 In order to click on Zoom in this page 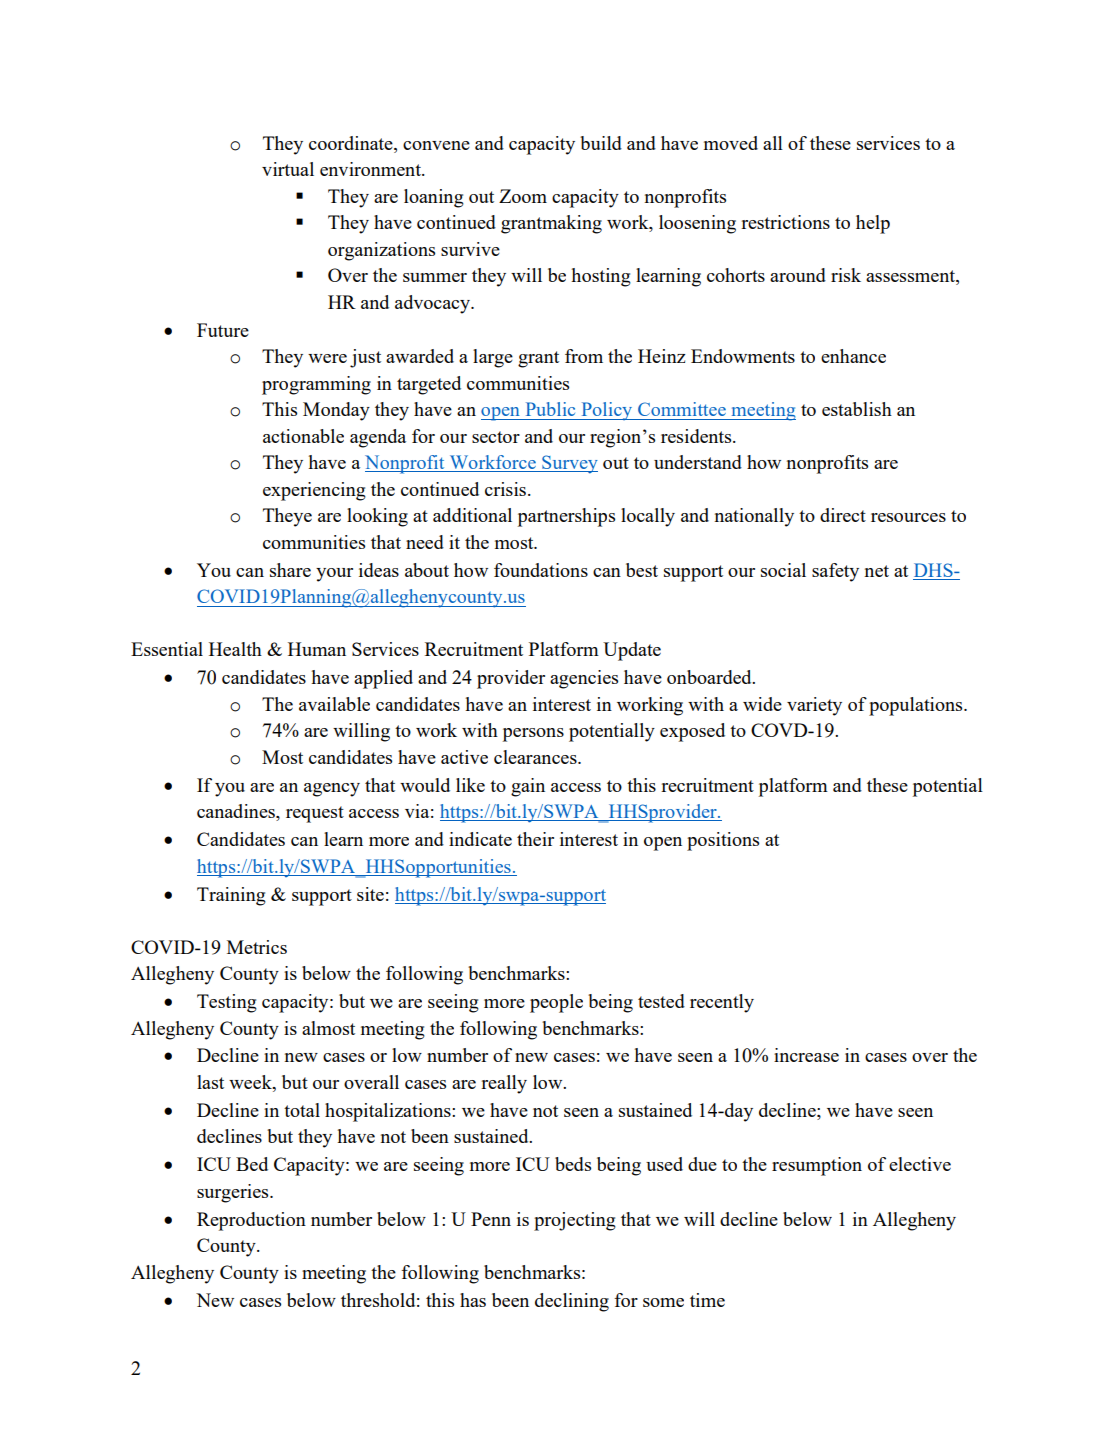, I will do `click(523, 196)`.
